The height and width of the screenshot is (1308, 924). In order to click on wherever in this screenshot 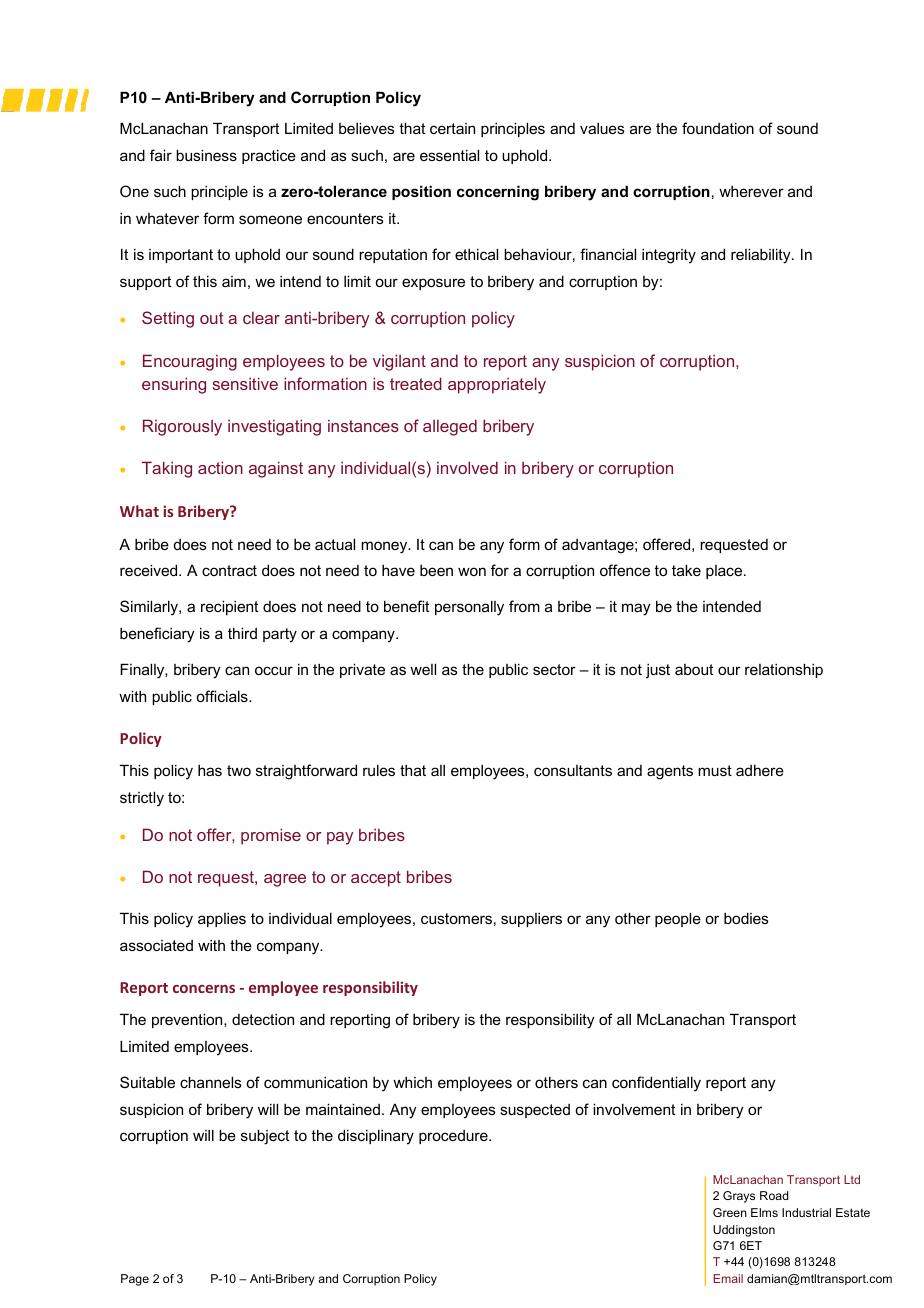, I will do `click(751, 191)`.
